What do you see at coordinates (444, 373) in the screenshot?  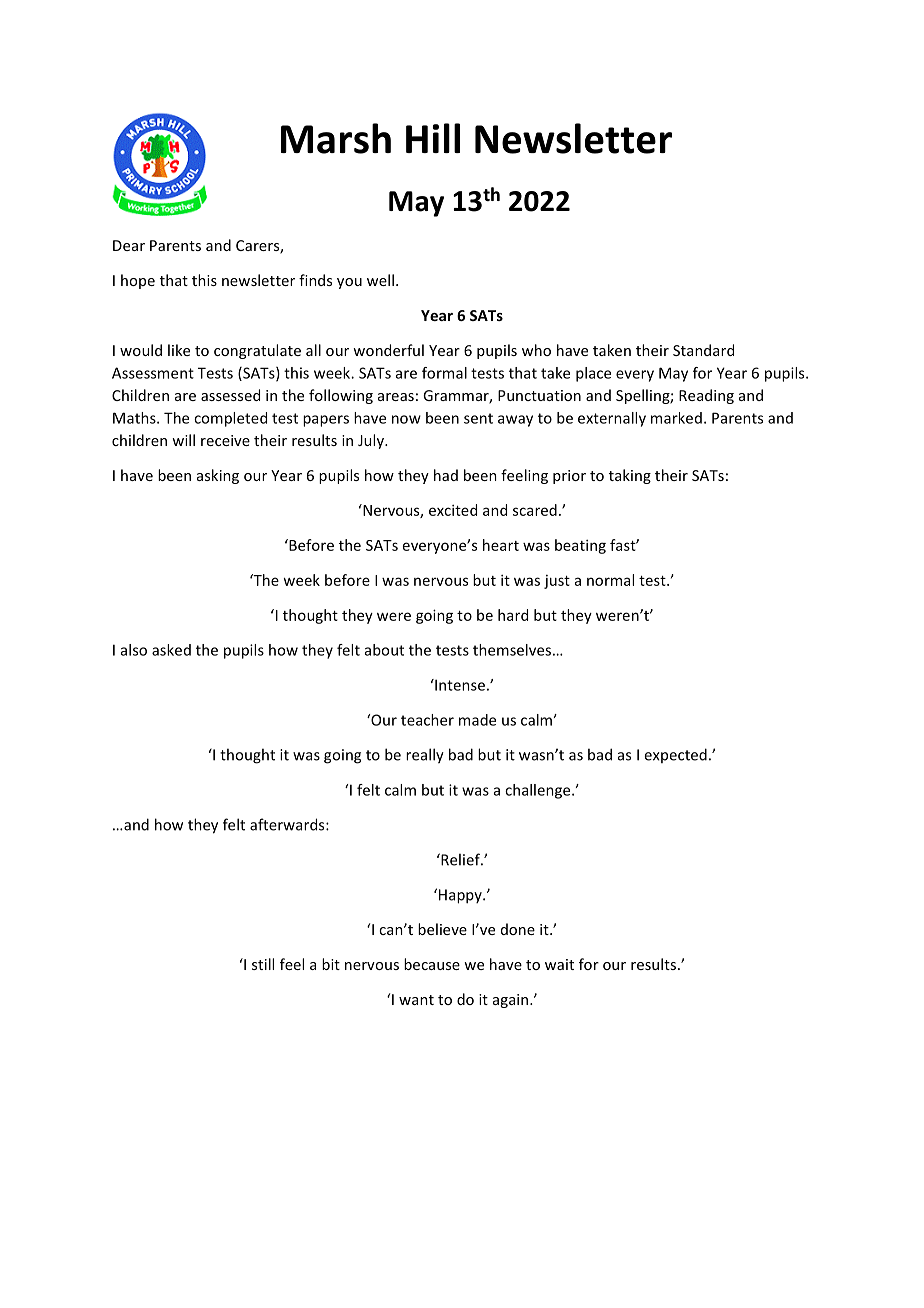 I see `formal` at bounding box center [444, 373].
